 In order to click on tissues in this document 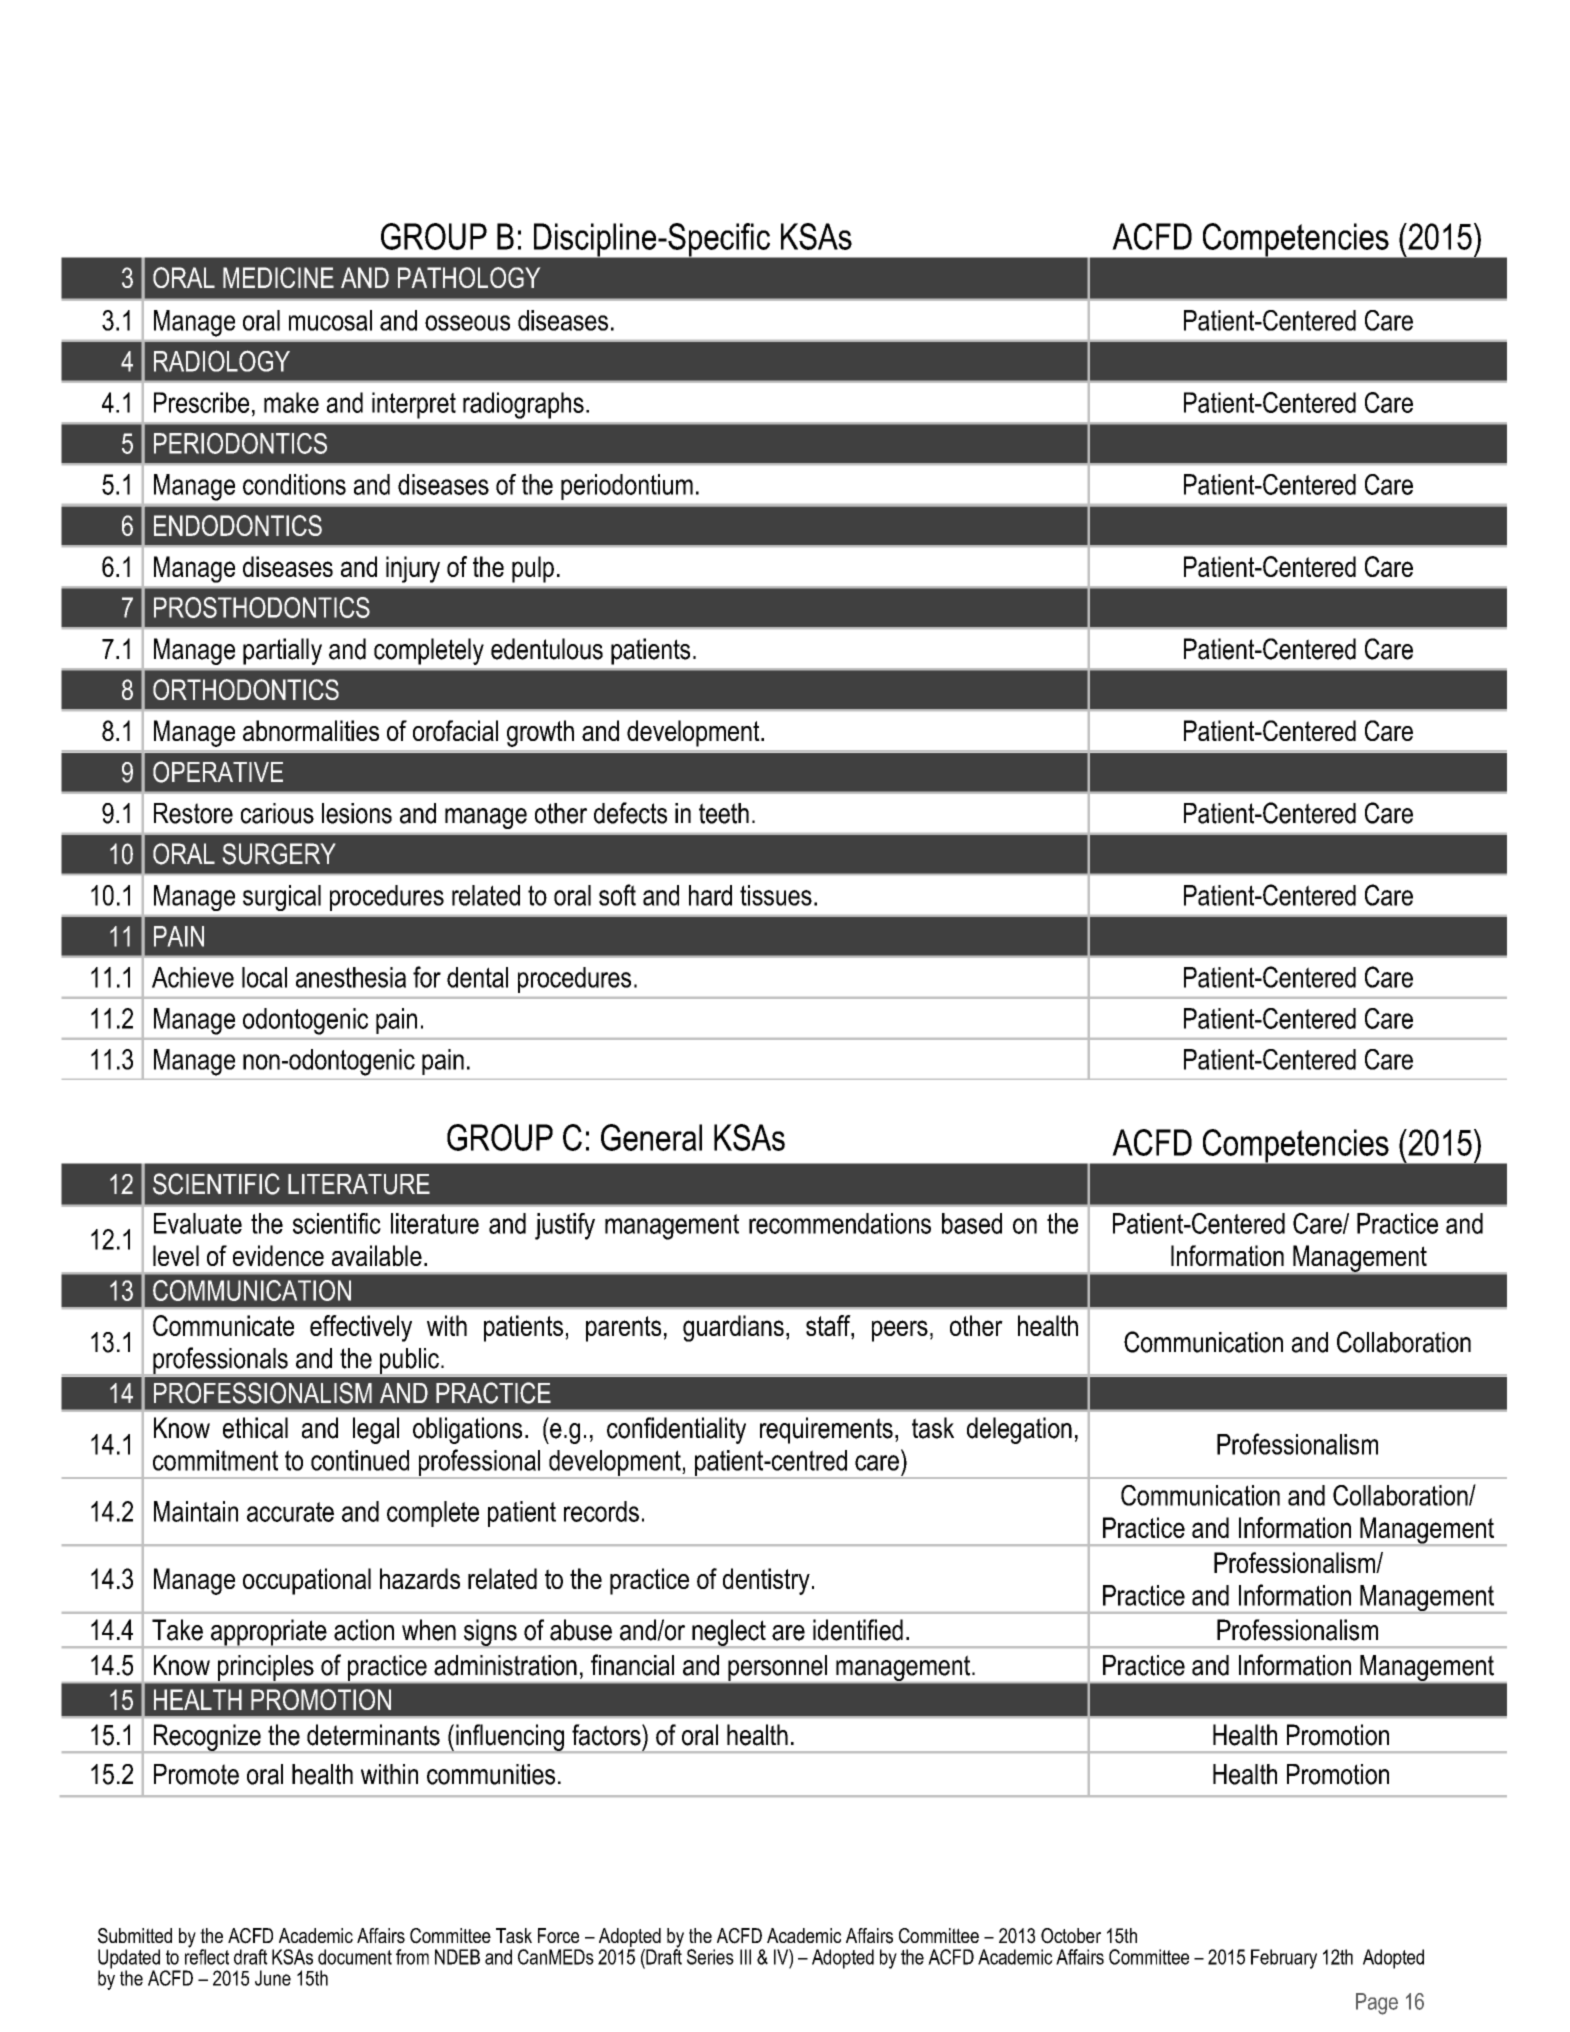, I will do `click(776, 895)`.
